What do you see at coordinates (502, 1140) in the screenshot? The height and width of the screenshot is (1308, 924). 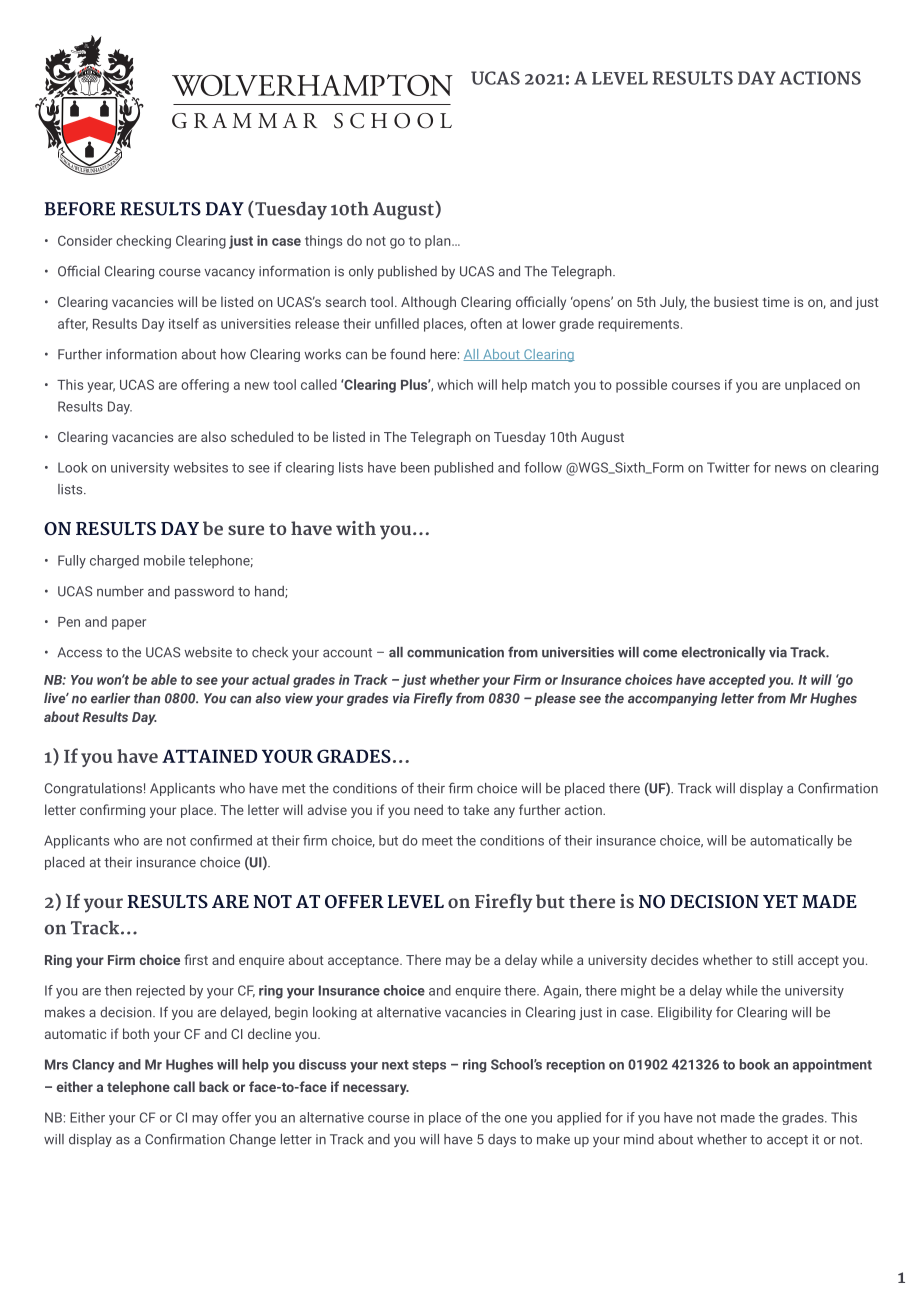 I see `days` at bounding box center [502, 1140].
